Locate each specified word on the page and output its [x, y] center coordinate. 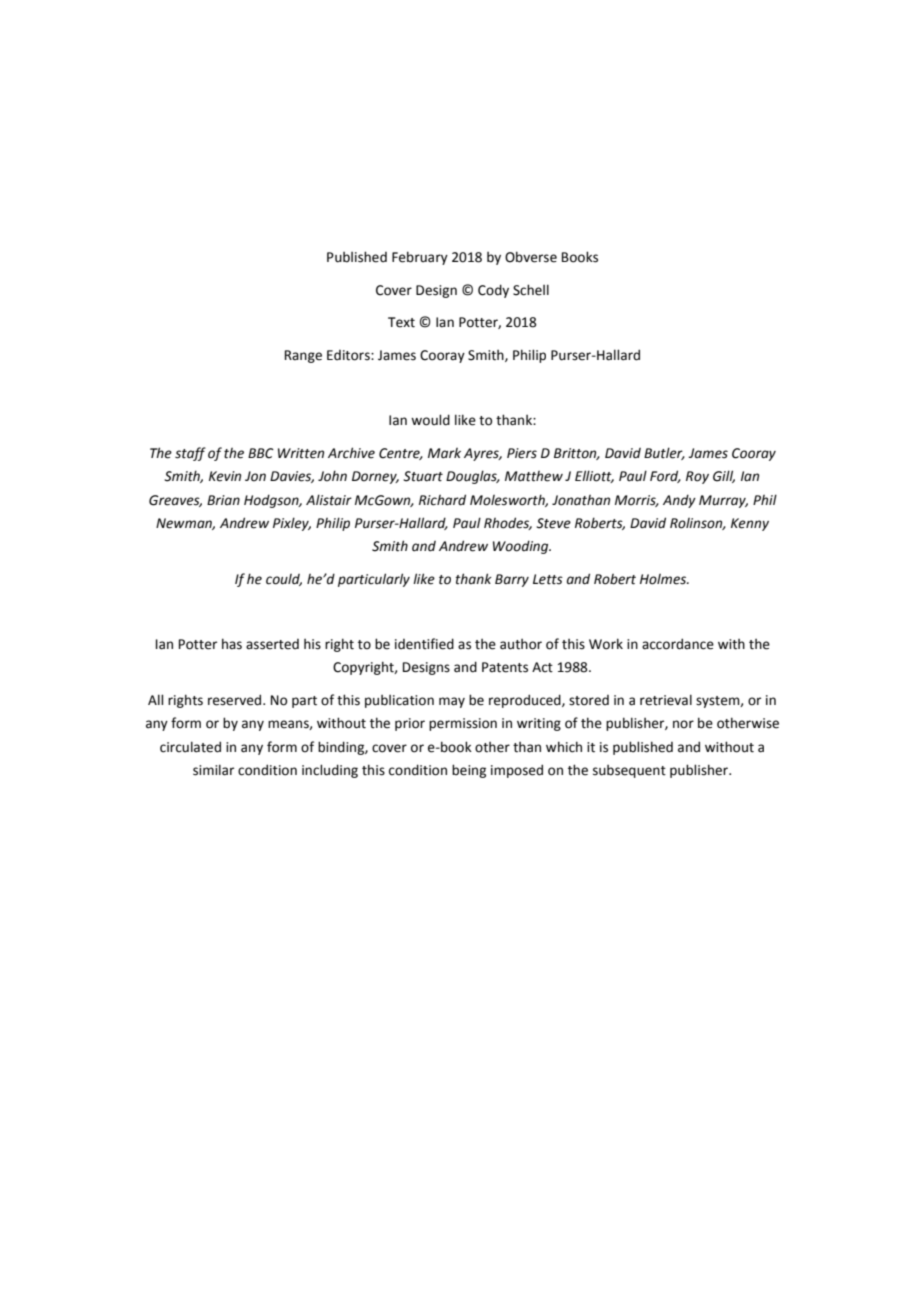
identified [424, 644]
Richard [442, 500]
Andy [679, 501]
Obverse [531, 257]
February [420, 258]
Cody [493, 291]
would [430, 420]
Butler [664, 453]
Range [303, 356]
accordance [678, 644]
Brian [223, 500]
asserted [272, 644]
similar [213, 770]
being [469, 771]
